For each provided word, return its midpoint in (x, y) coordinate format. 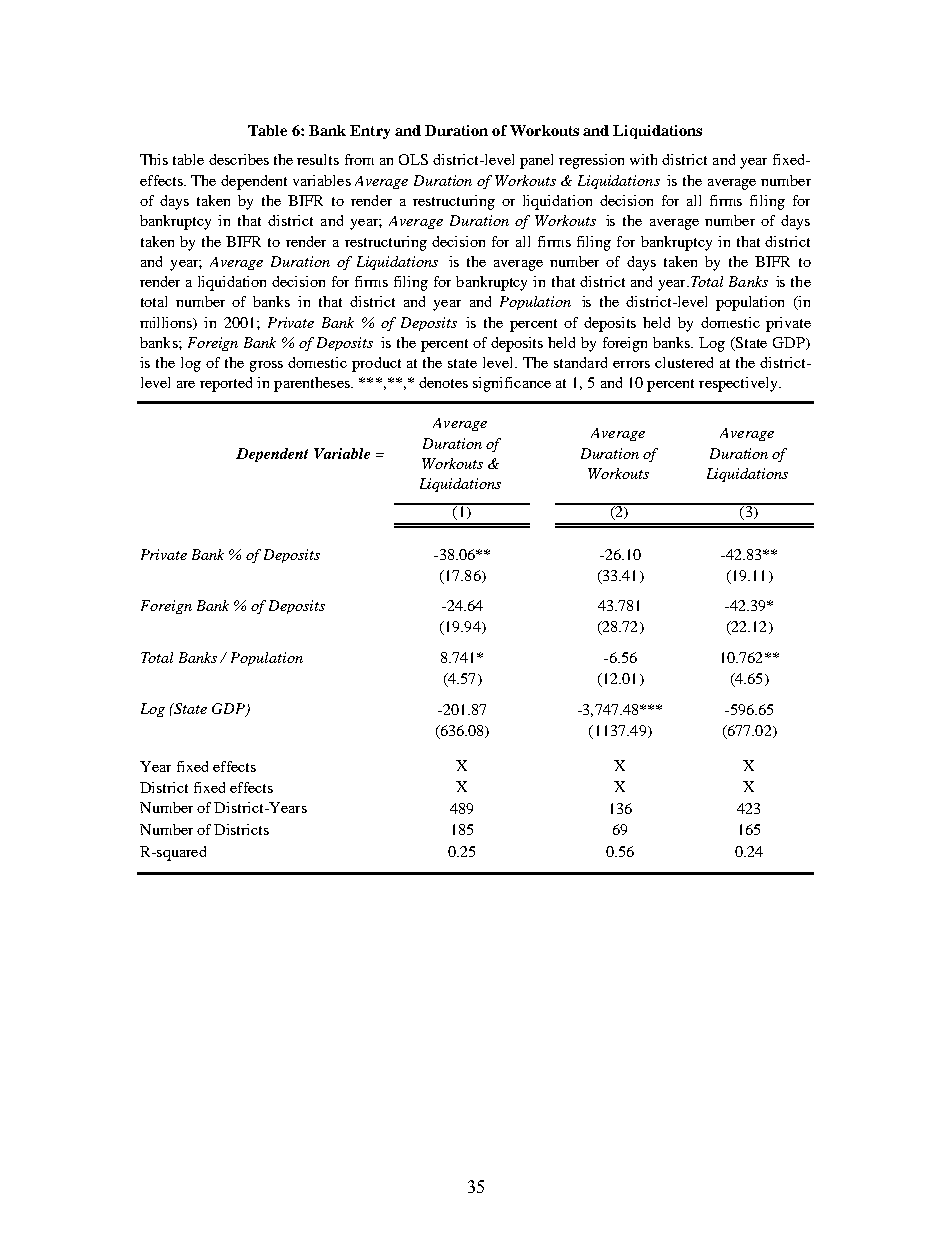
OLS (413, 159)
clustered (684, 362)
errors (631, 364)
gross (266, 366)
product (376, 364)
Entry (370, 132)
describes (239, 159)
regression (591, 161)
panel (536, 161)
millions (167, 323)
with (643, 159)
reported (226, 384)
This (154, 159)
